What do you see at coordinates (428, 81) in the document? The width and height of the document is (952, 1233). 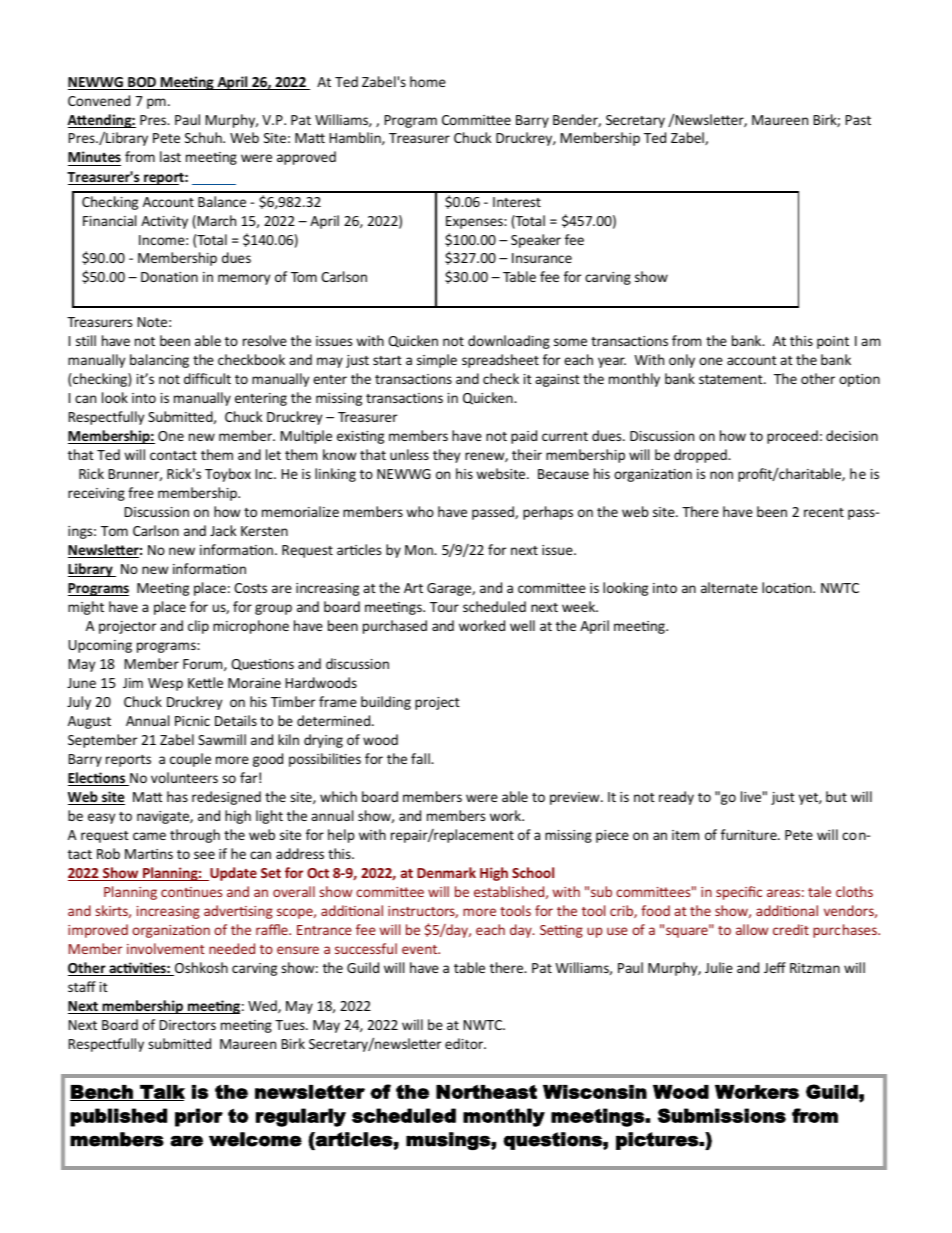 I see `home` at bounding box center [428, 81].
